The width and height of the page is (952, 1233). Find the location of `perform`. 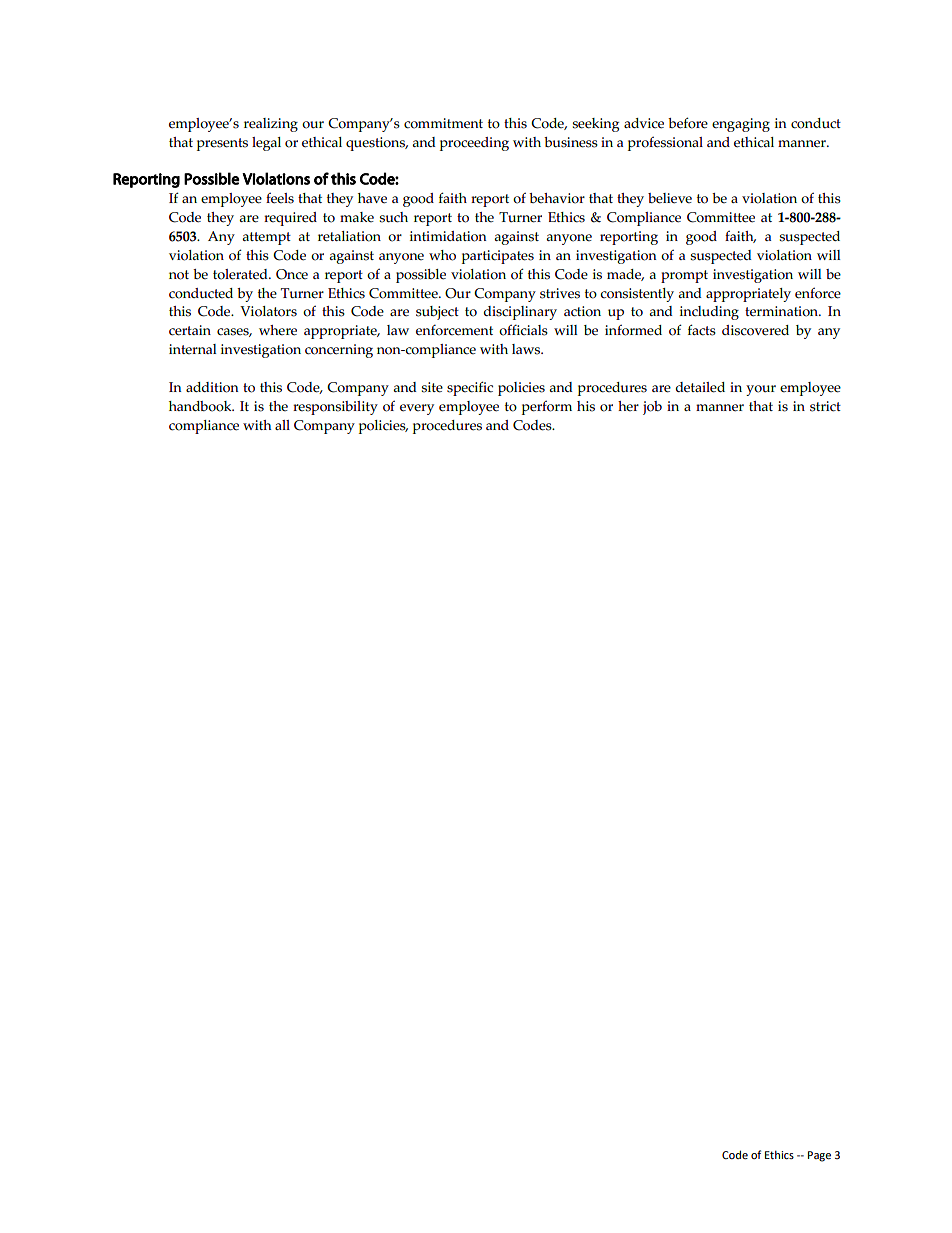

perform is located at coordinates (547, 407).
